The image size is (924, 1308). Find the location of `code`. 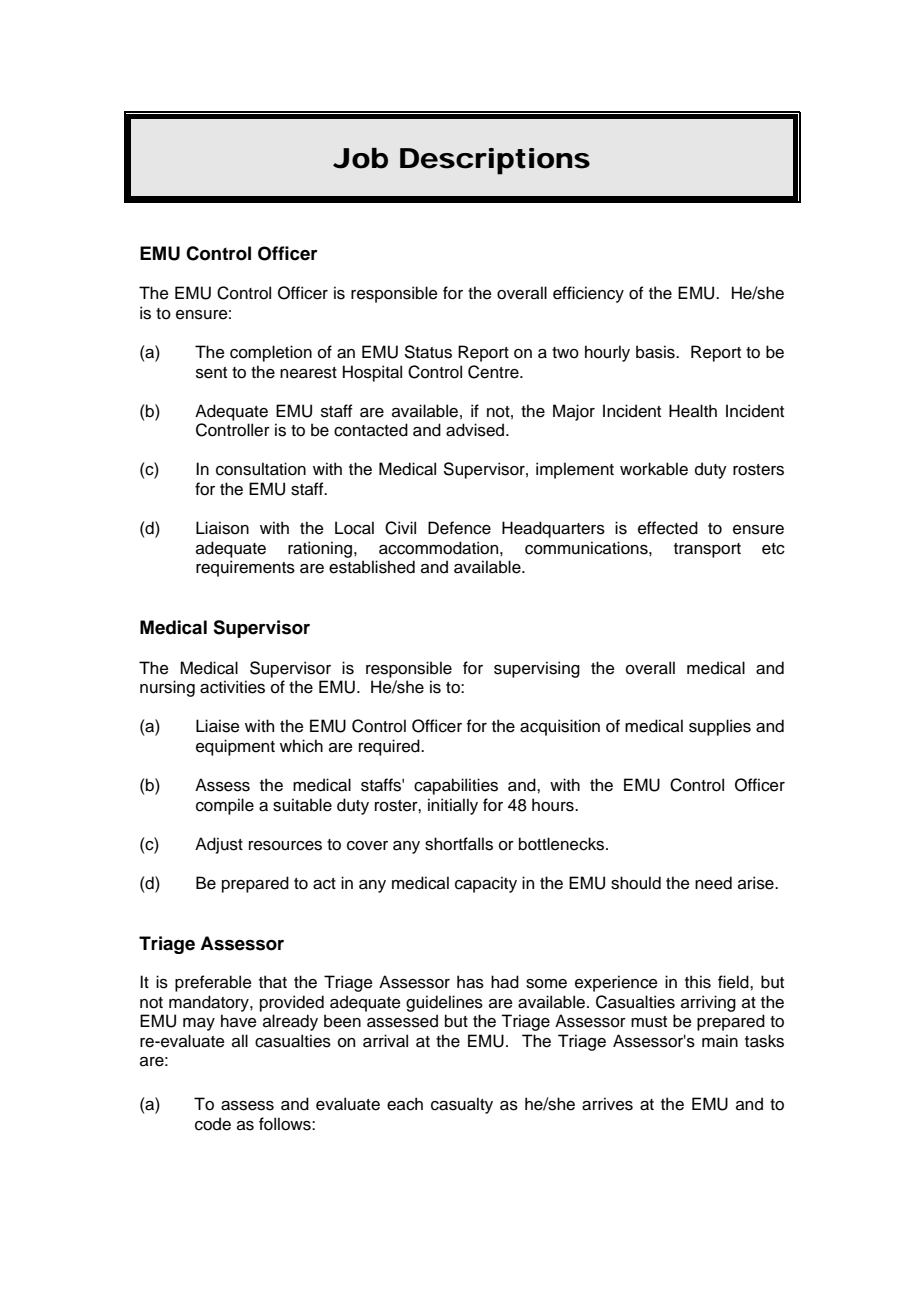

code is located at coordinates (213, 1124).
